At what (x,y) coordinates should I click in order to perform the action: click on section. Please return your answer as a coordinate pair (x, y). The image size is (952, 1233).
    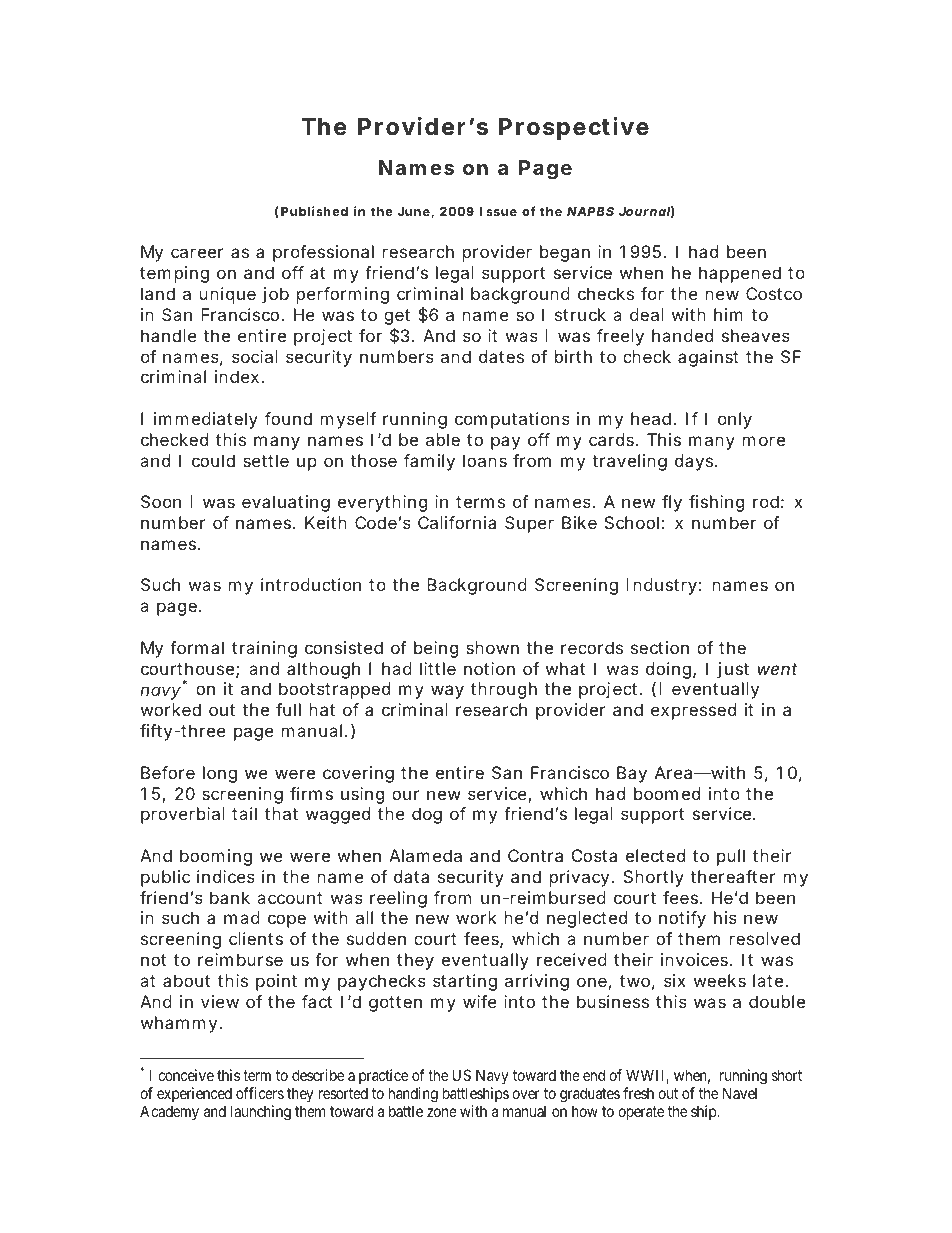
    Looking at the image, I should click on (660, 647).
